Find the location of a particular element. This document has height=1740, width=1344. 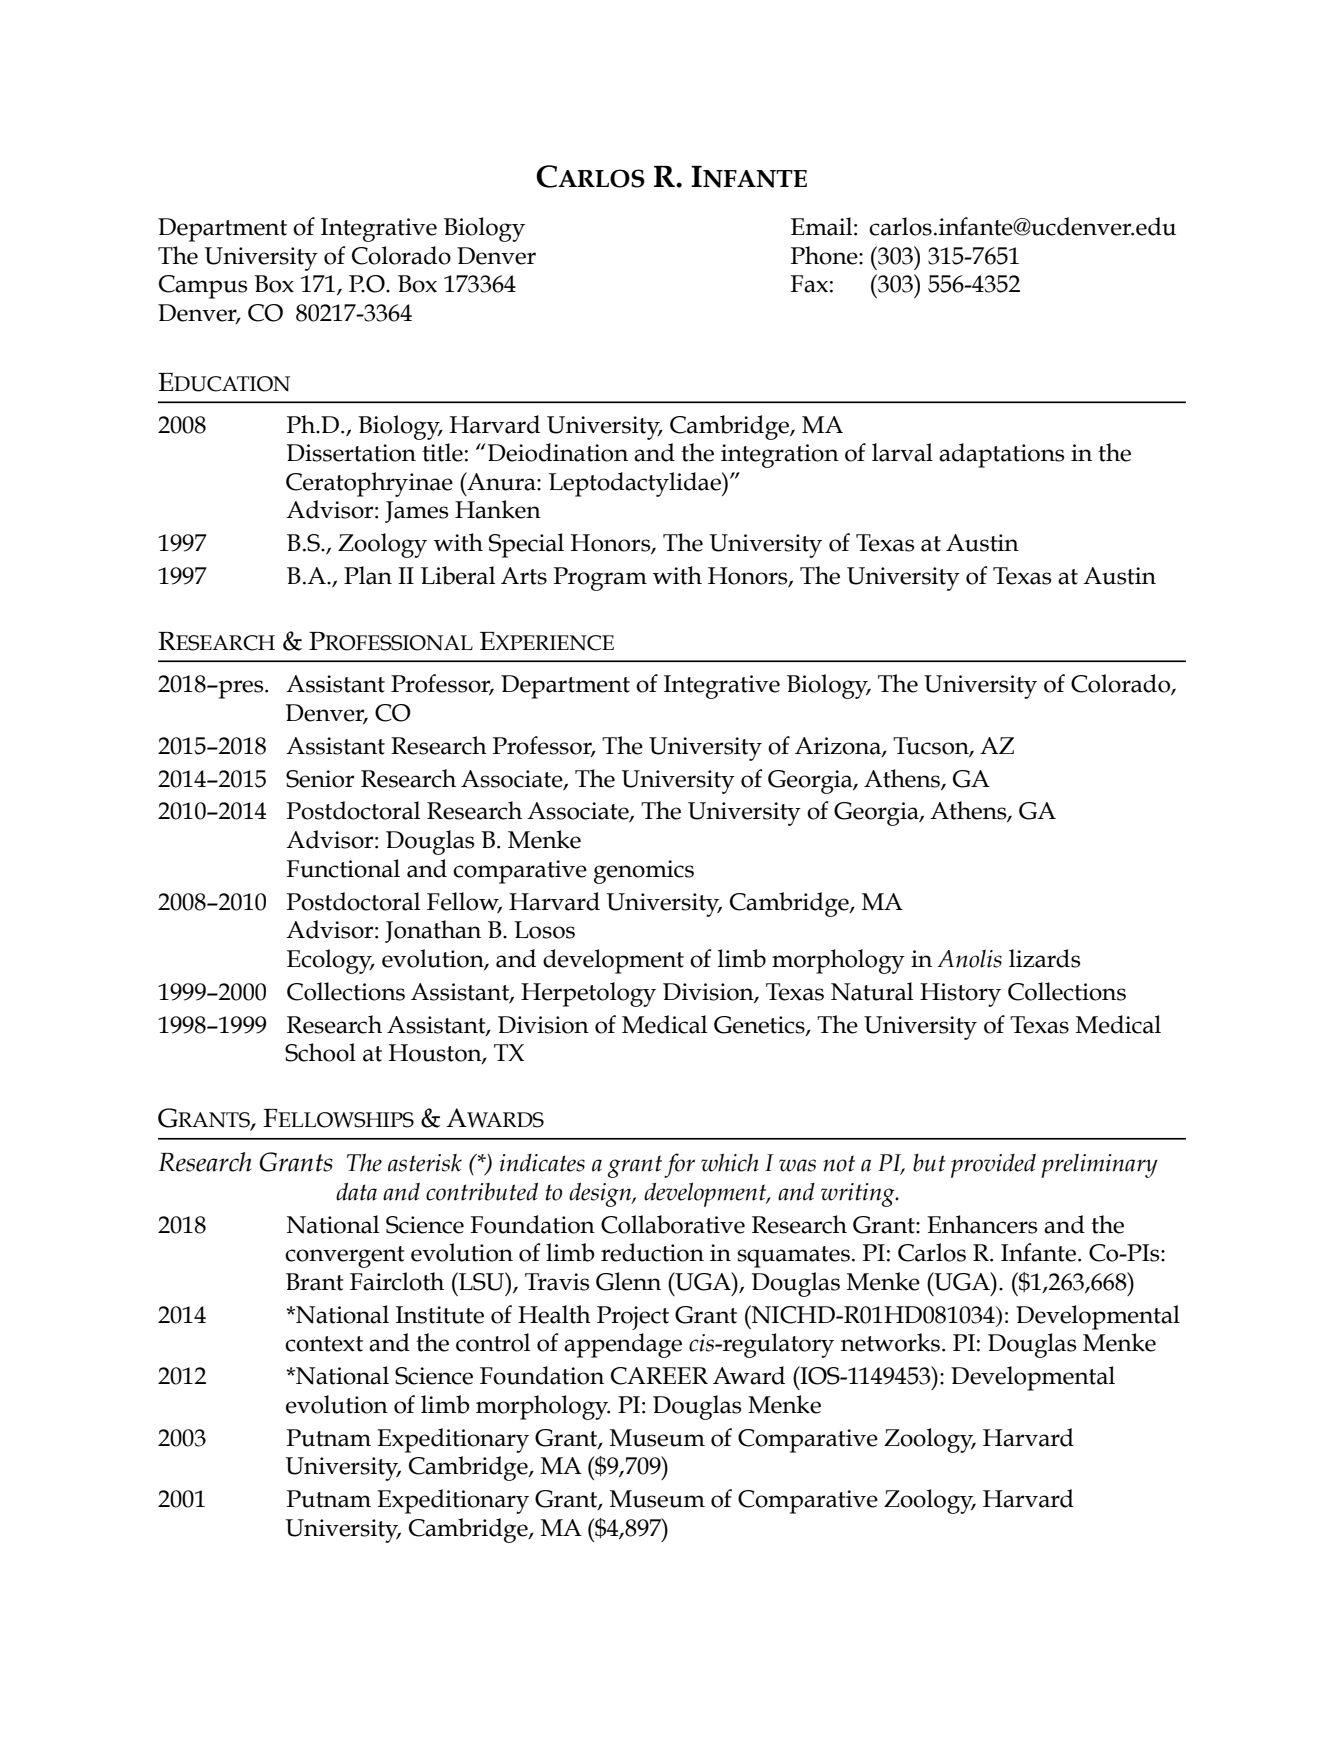

Fax is located at coordinates (809, 284).
